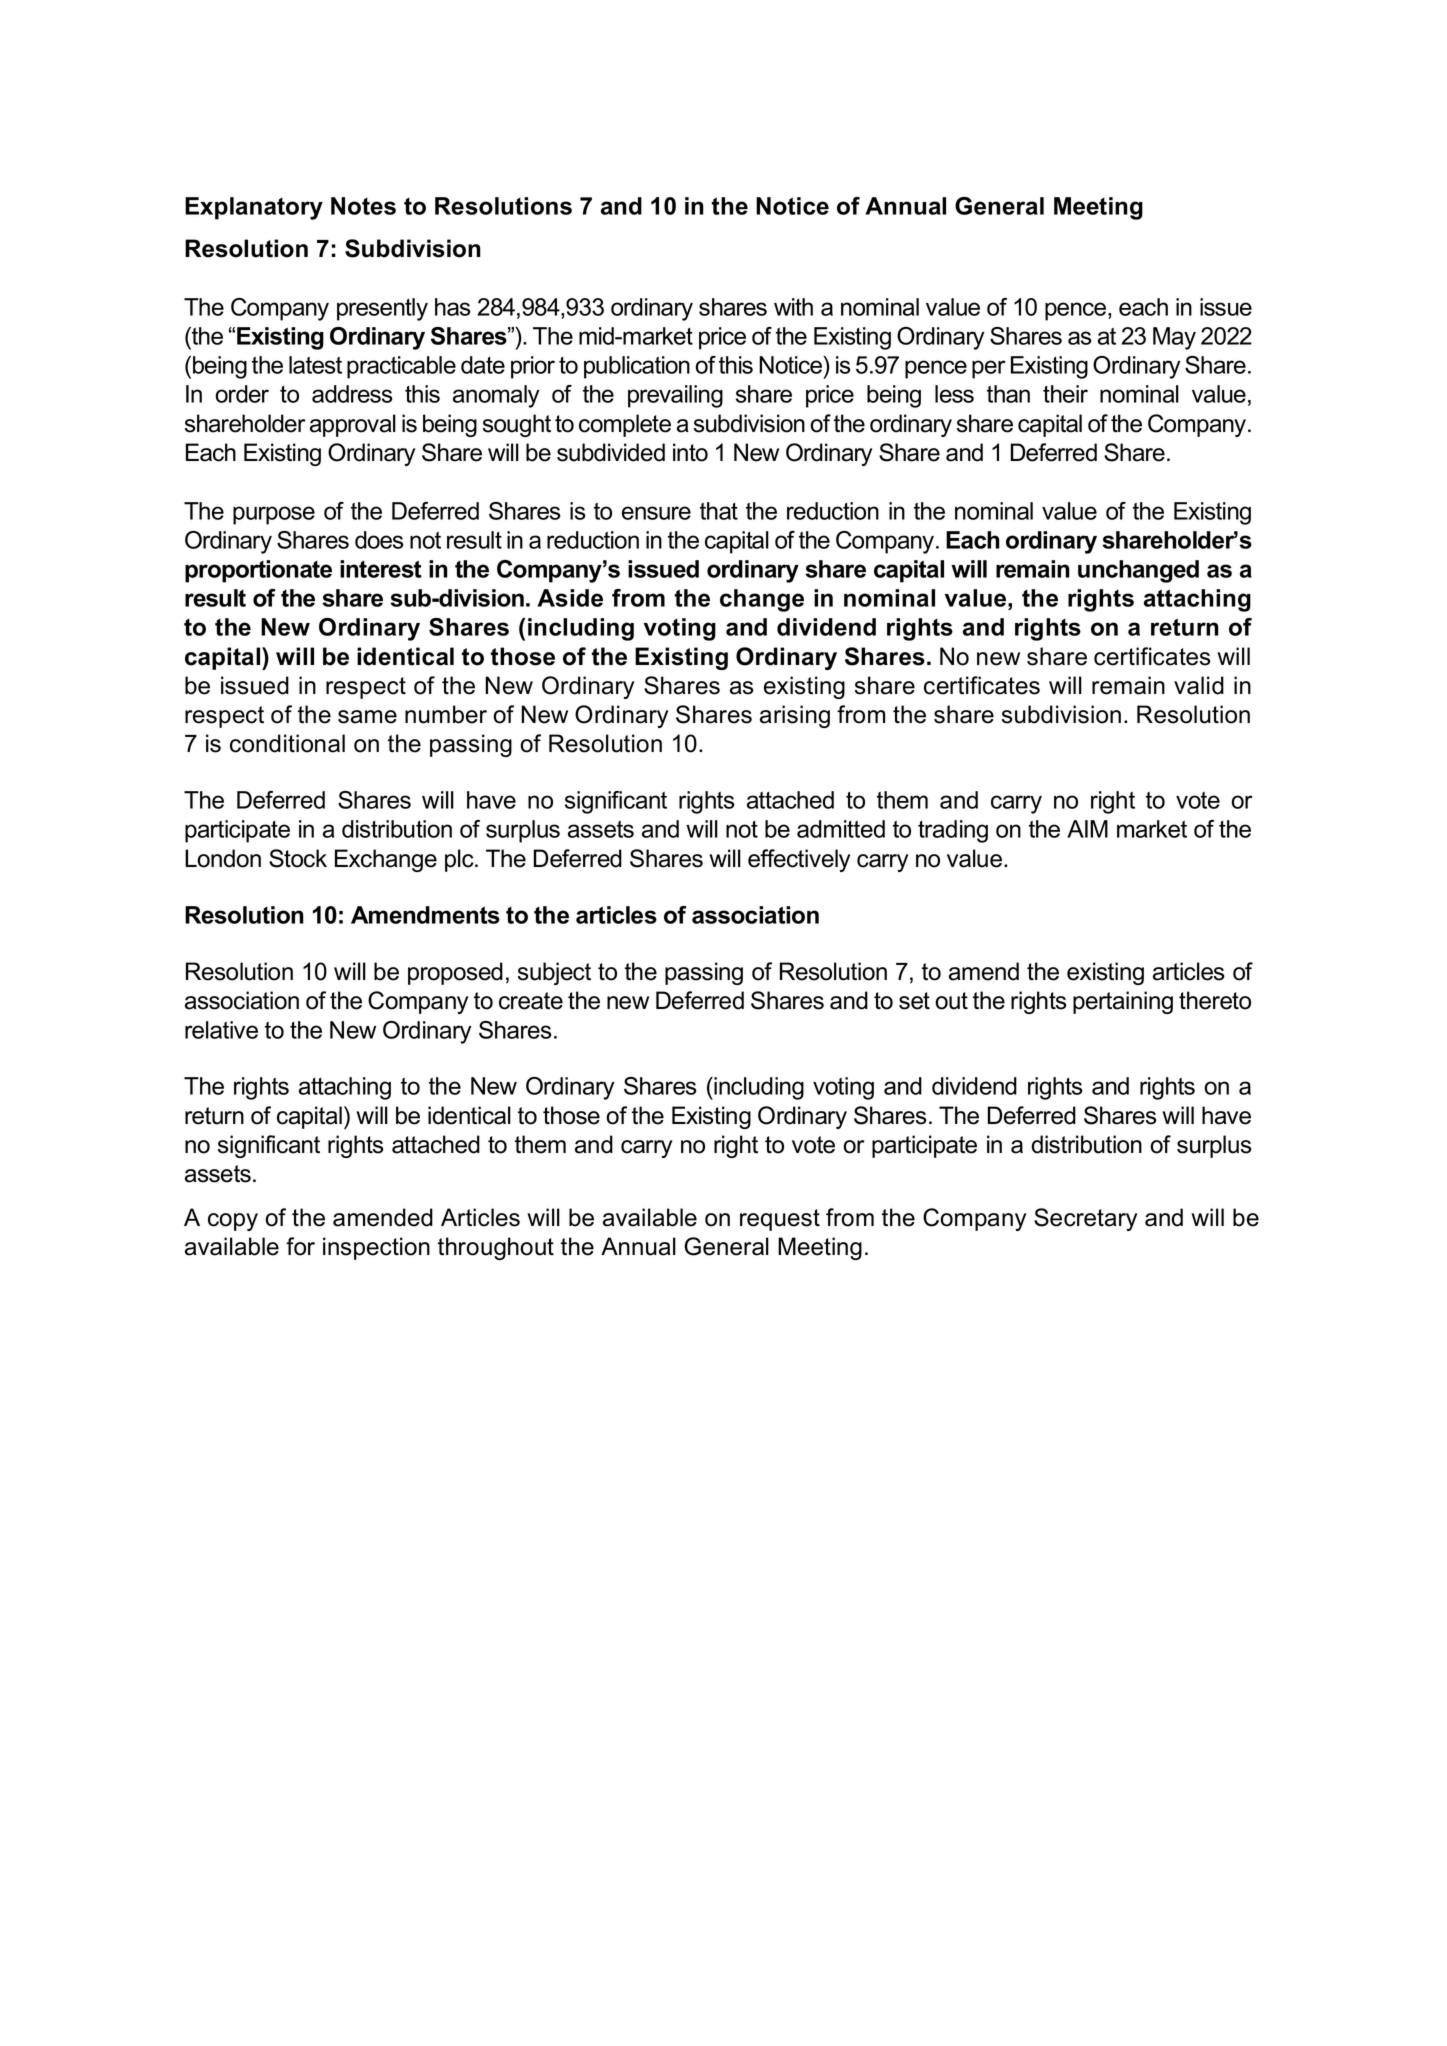  Describe the element at coordinates (719, 511) in the screenshot. I see `that` at that location.
